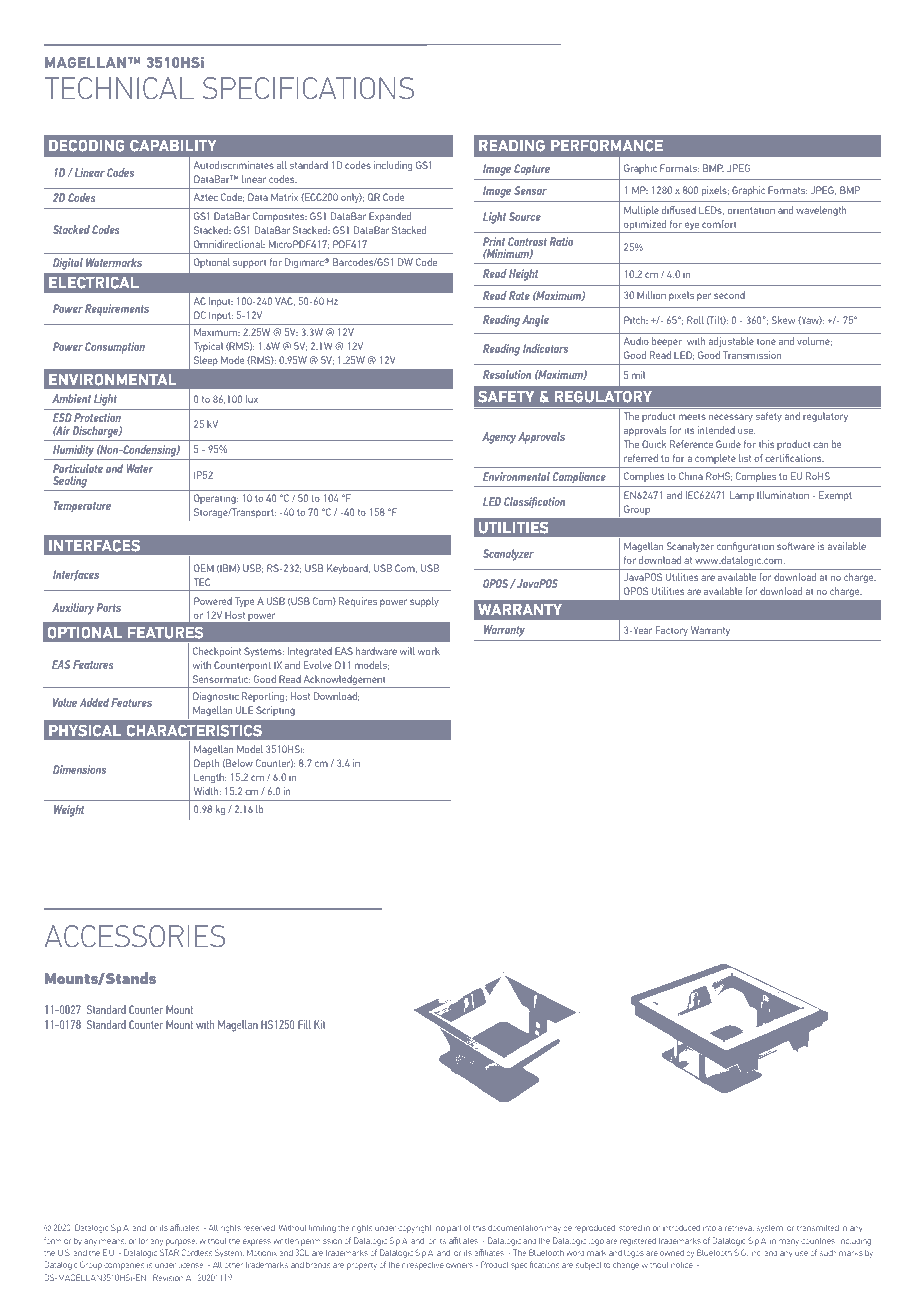 The width and height of the screenshot is (924, 1308). I want to click on Factory, so click(672, 631).
